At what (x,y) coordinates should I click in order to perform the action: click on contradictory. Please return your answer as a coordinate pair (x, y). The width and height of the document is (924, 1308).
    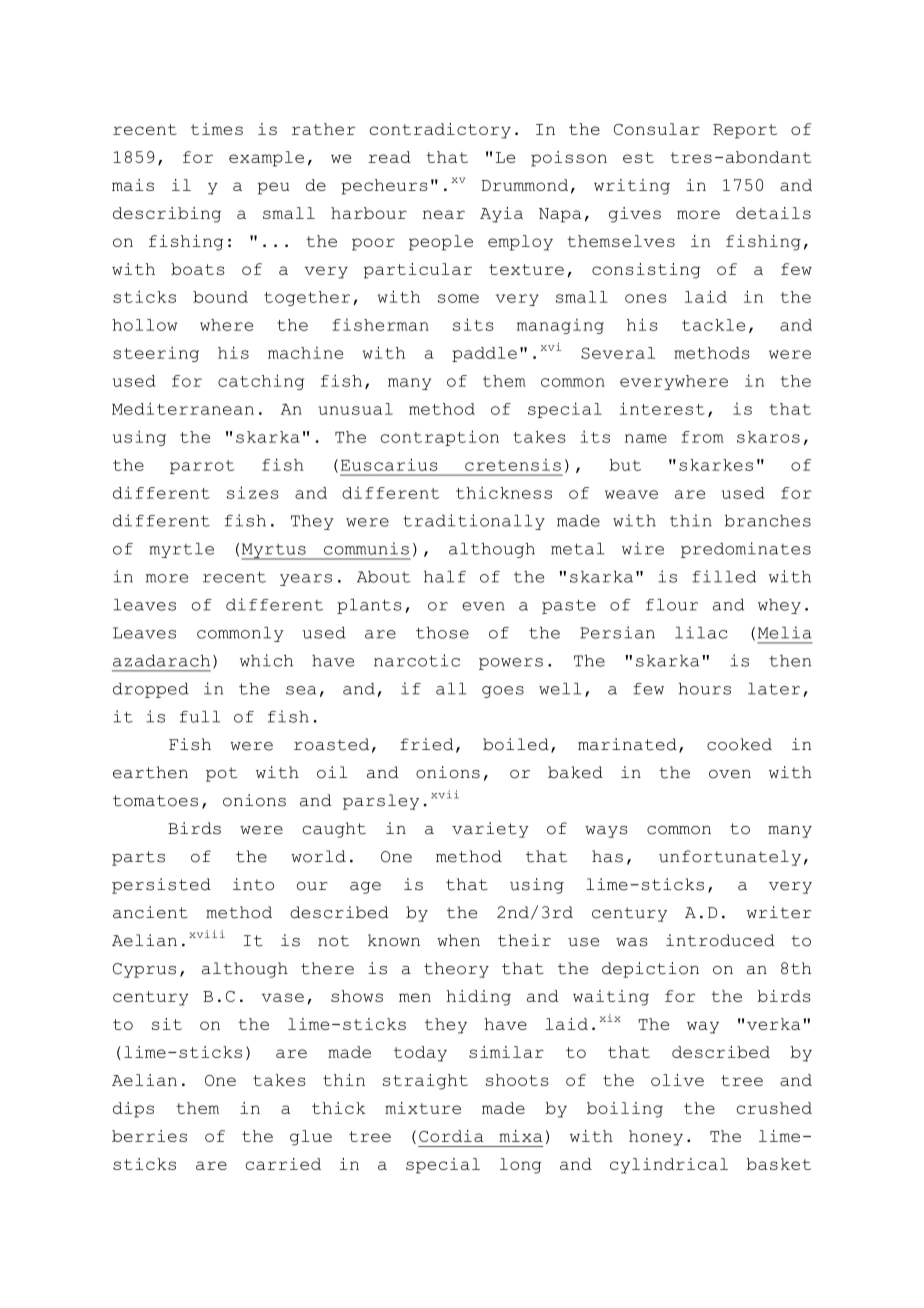
    Looking at the image, I should click on (440, 131).
